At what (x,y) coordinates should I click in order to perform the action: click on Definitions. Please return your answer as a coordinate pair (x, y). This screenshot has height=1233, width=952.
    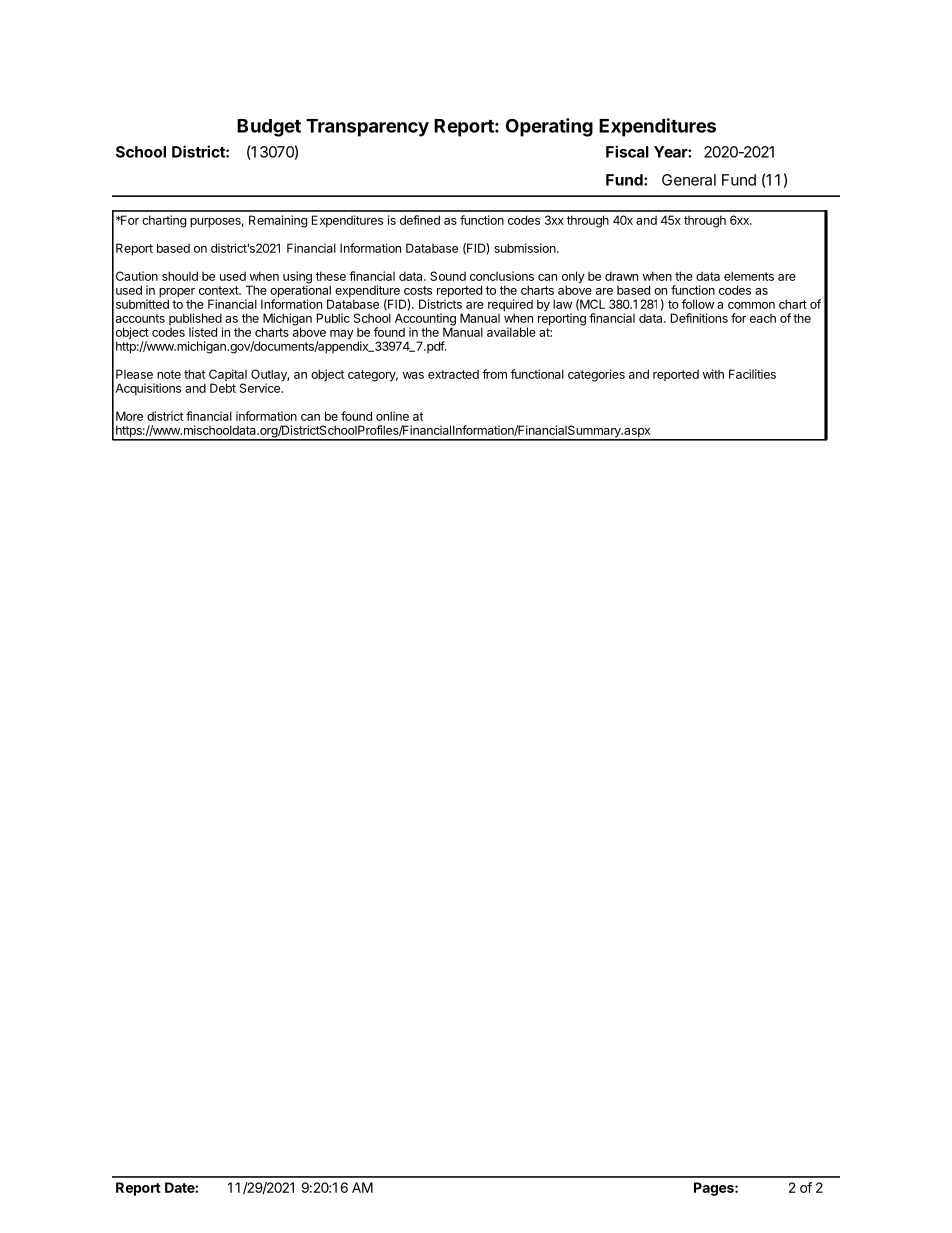
    Looking at the image, I should click on (699, 318).
